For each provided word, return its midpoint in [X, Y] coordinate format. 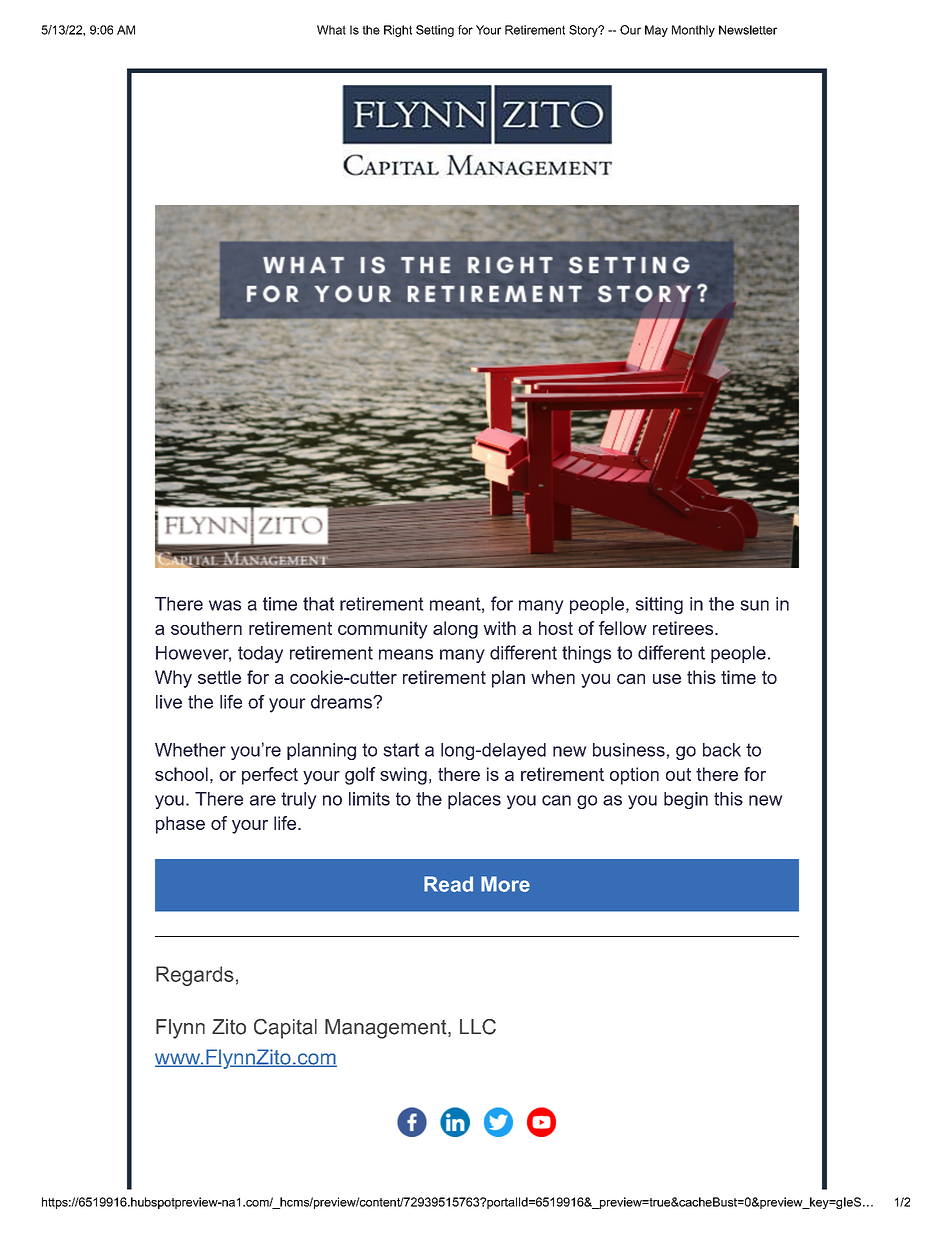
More [505, 884]
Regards [195, 976]
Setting [435, 31]
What [331, 30]
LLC [478, 1027]
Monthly [693, 31]
